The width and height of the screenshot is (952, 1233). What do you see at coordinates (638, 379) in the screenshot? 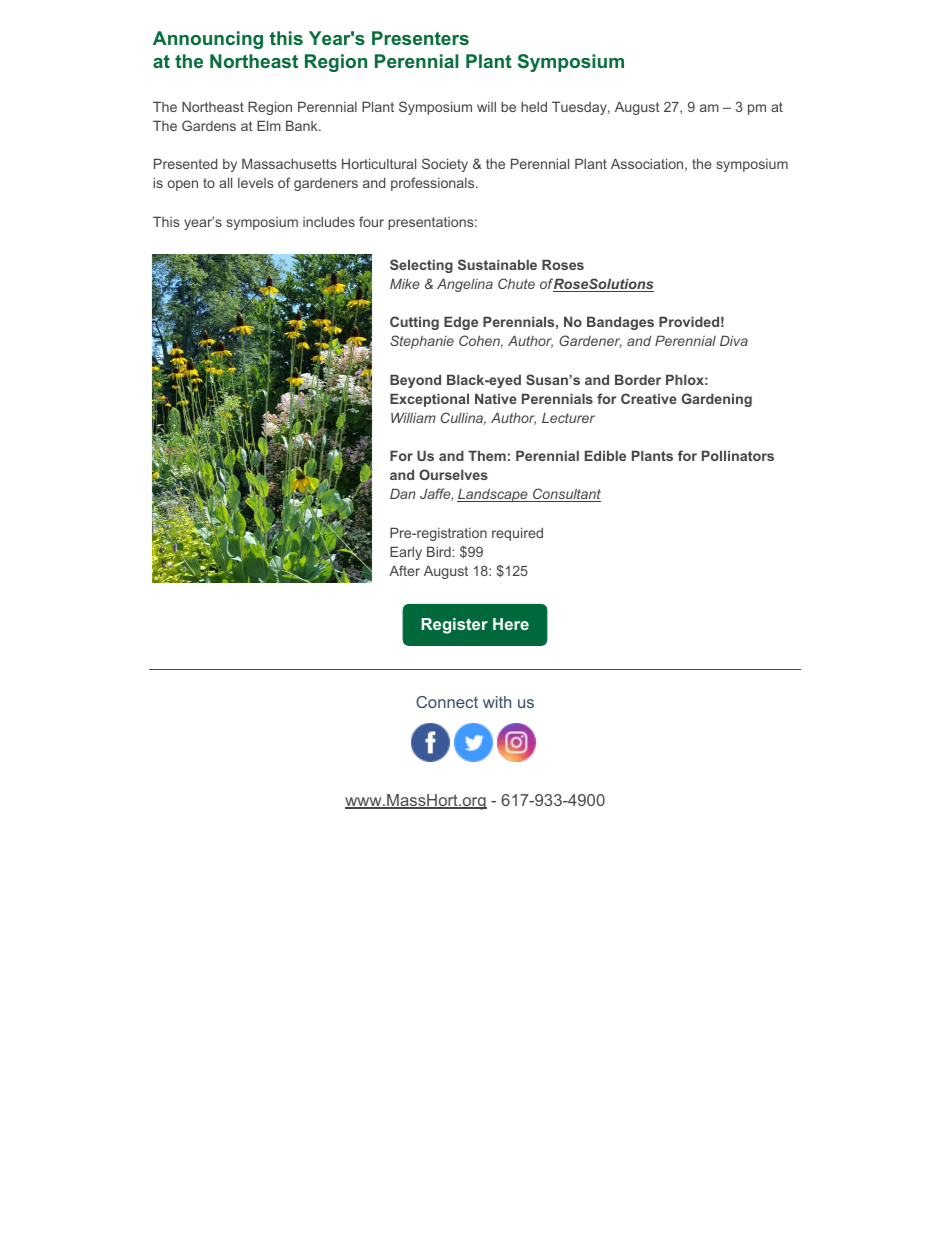
I see `Border` at bounding box center [638, 379].
